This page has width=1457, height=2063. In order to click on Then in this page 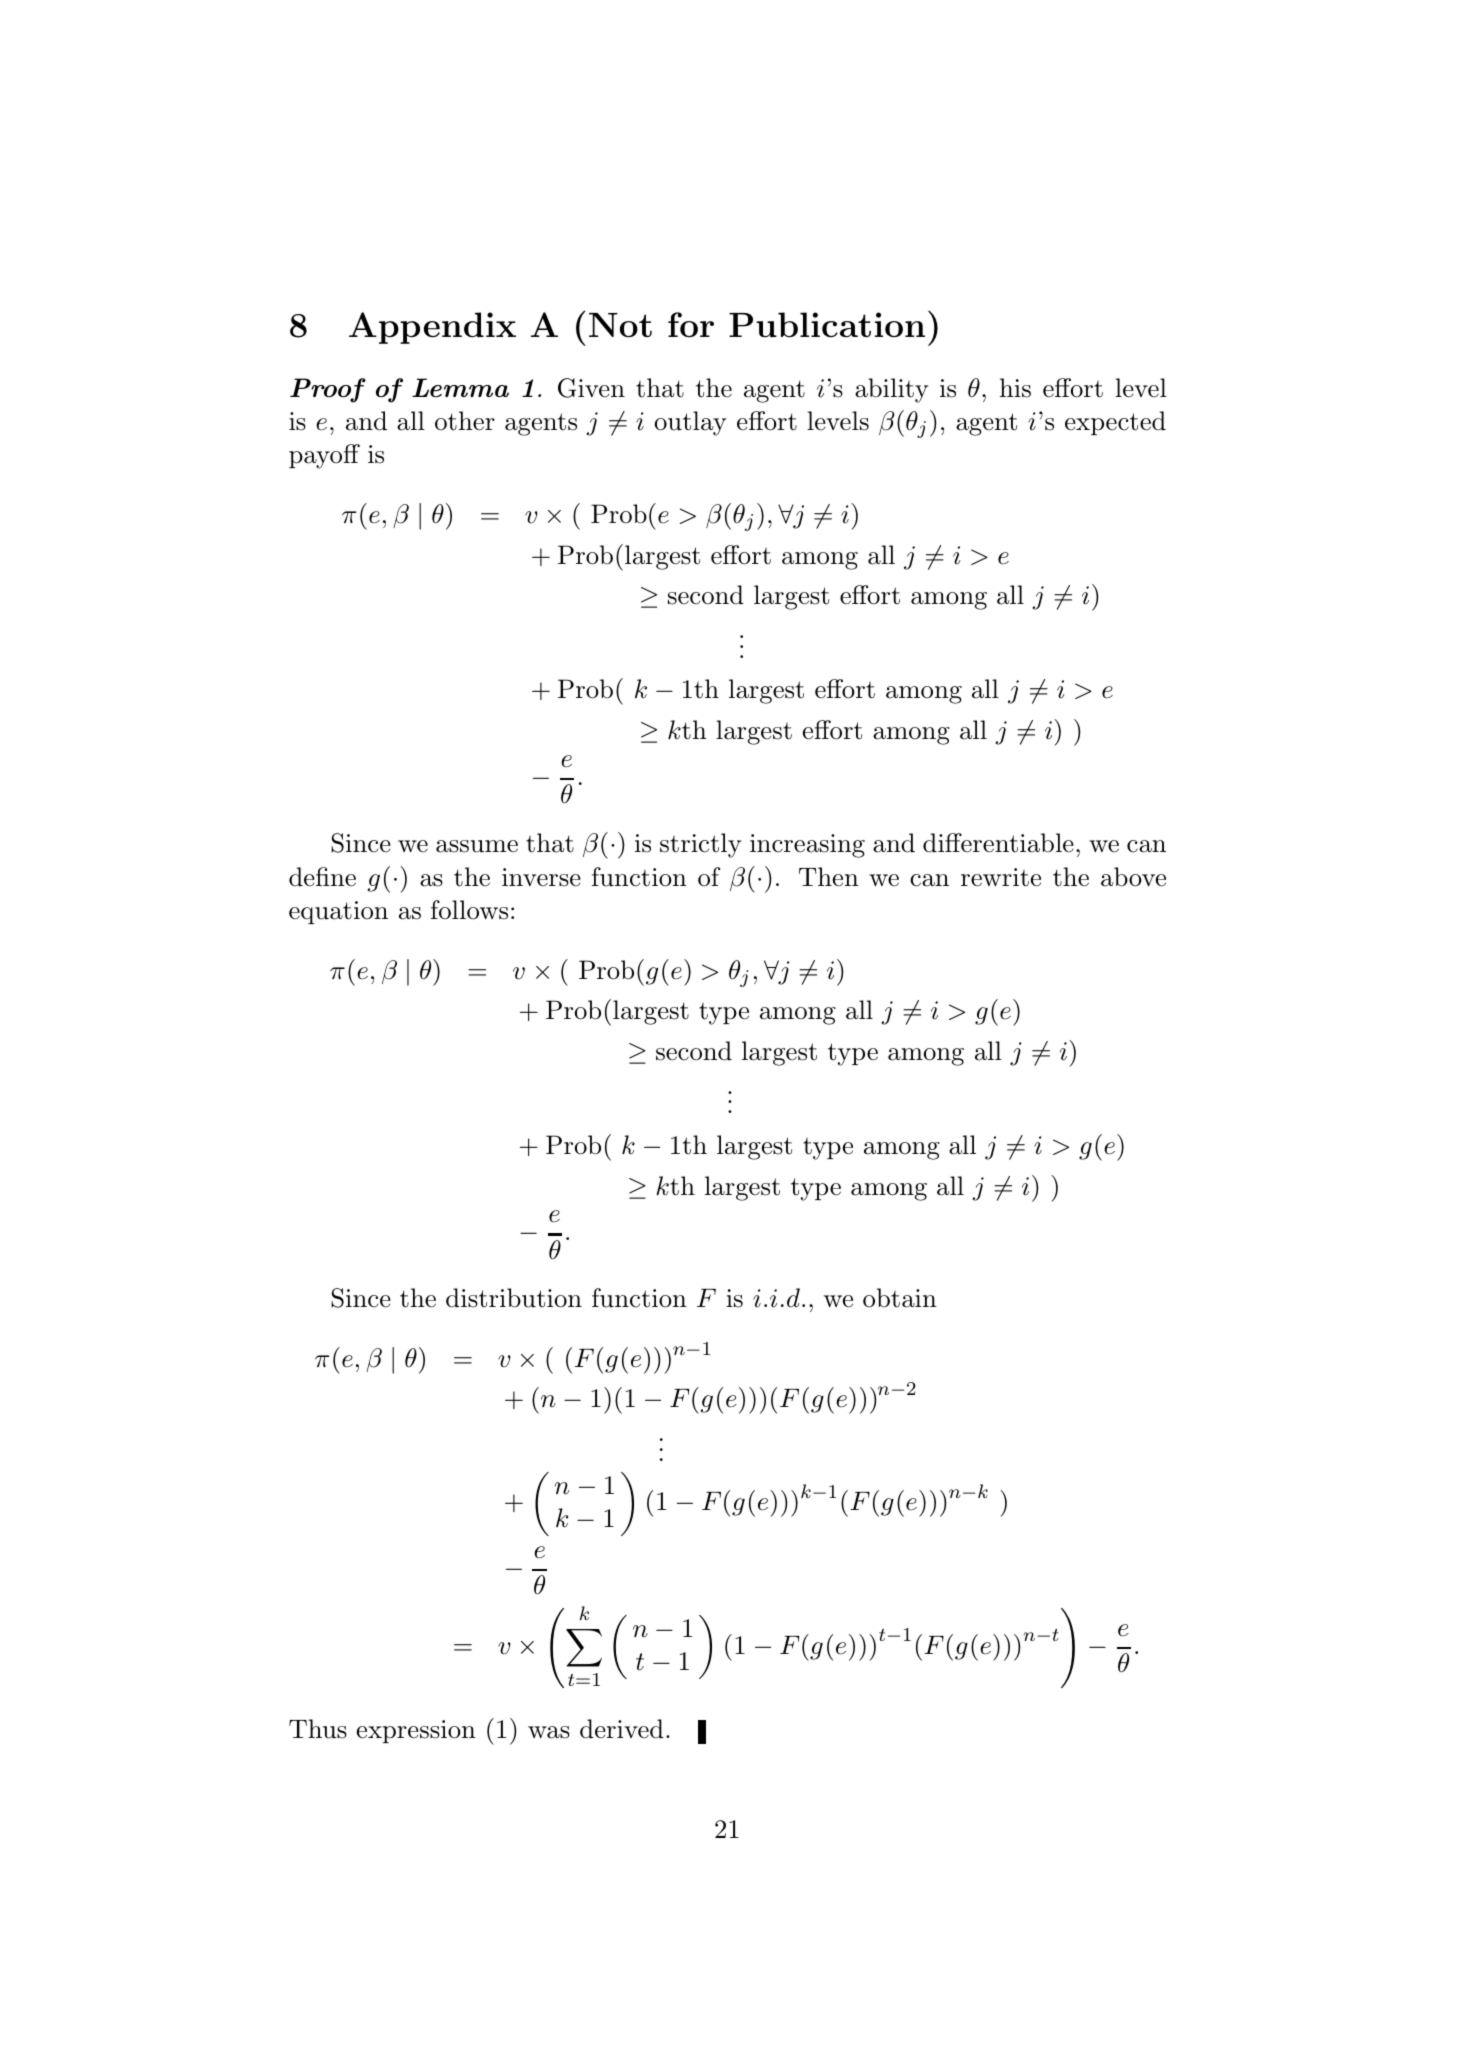, I will do `click(829, 877)`.
